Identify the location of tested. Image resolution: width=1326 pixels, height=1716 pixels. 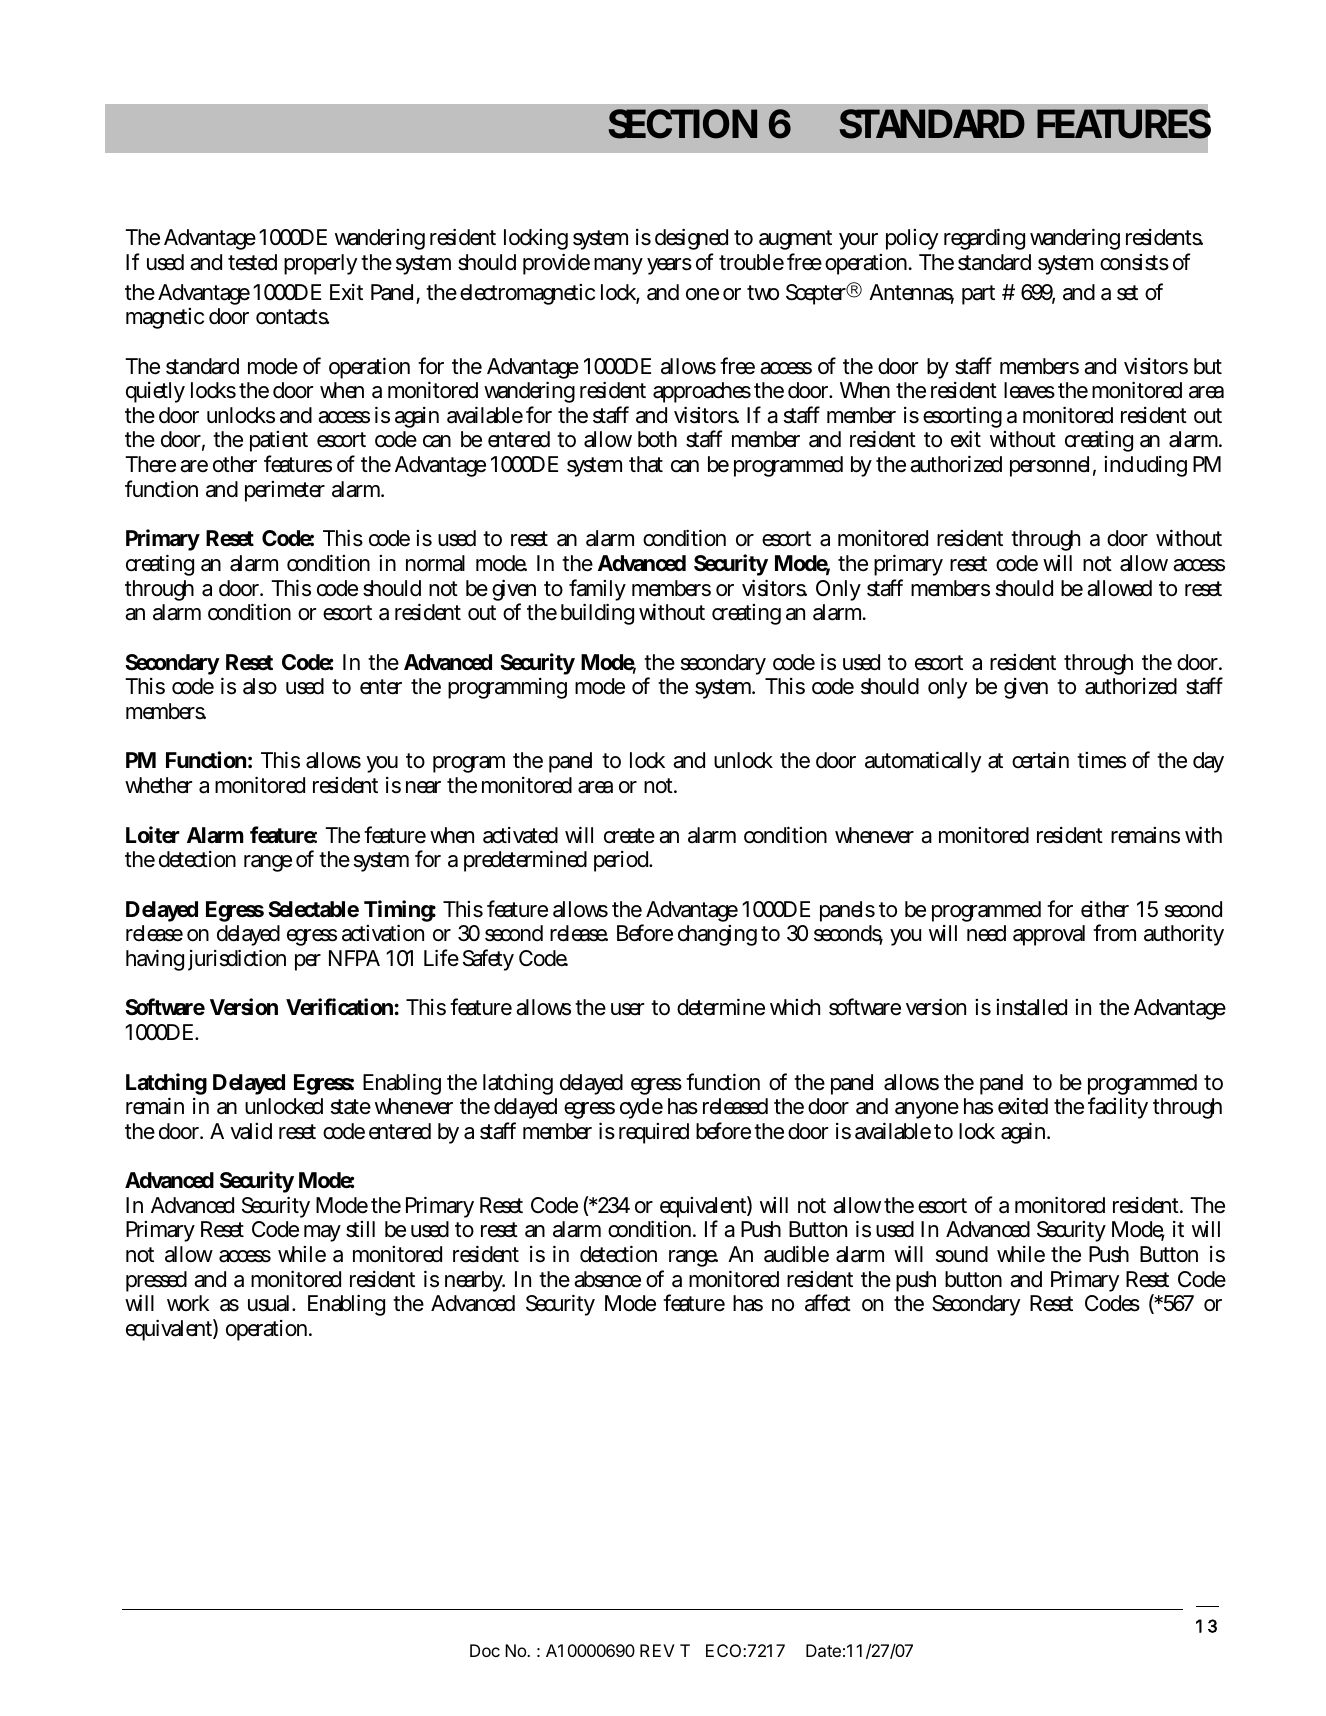
(252, 262).
